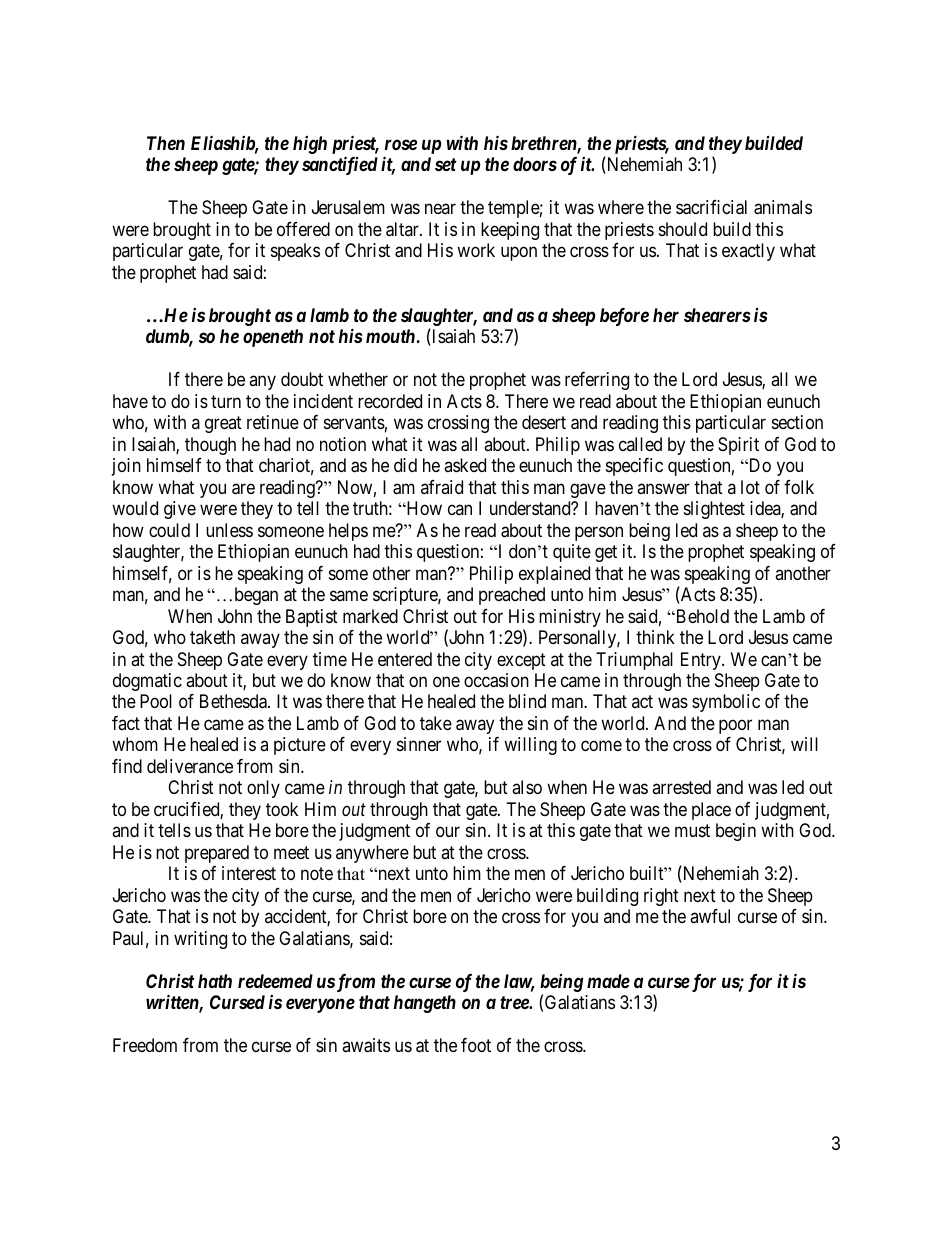  What do you see at coordinates (256, 596) in the page?
I see `began` at bounding box center [256, 596].
